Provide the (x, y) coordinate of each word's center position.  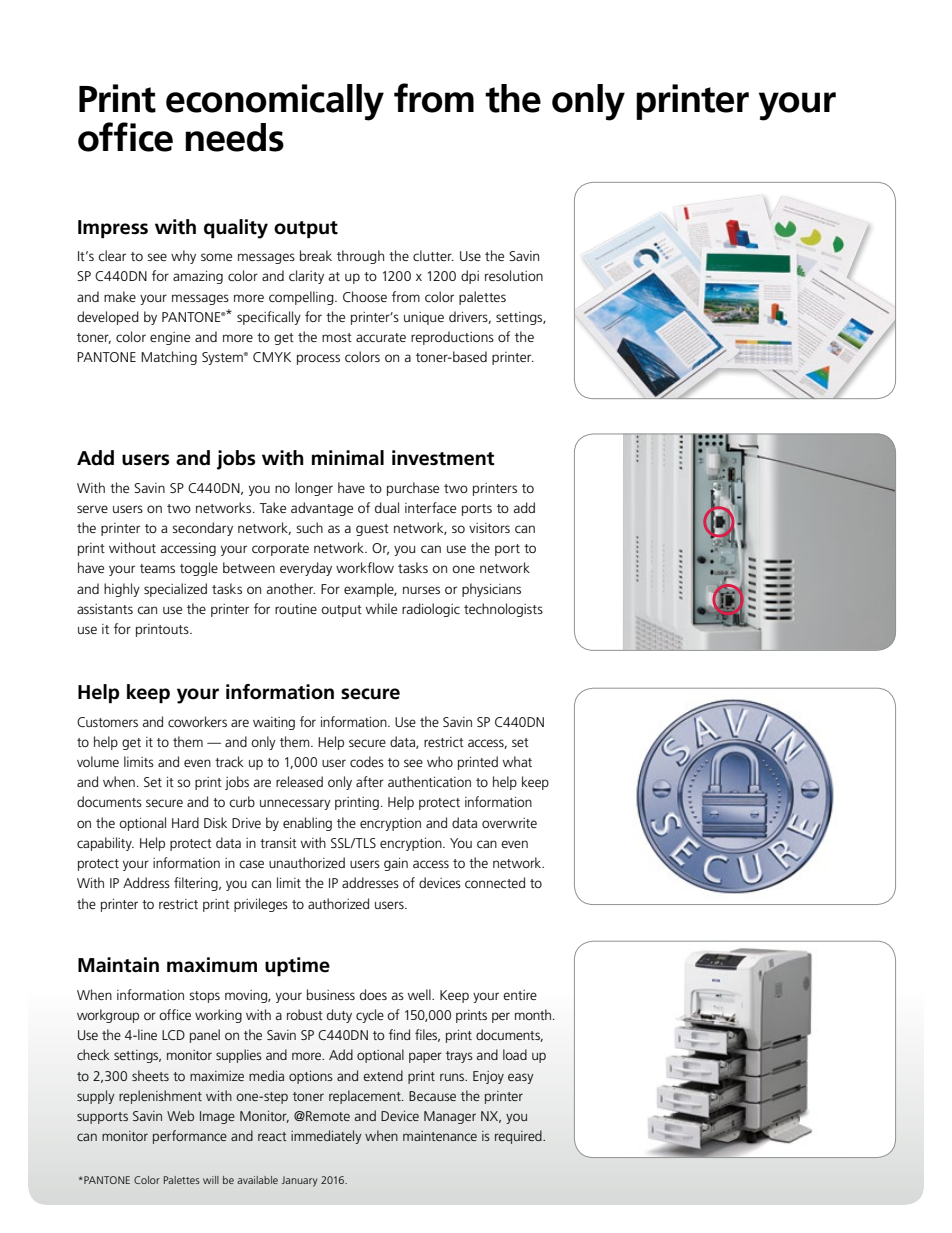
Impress (113, 229)
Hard (185, 822)
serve (92, 509)
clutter (433, 255)
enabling (307, 824)
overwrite (509, 823)
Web (180, 1115)
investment (443, 458)
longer (314, 489)
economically (275, 102)
